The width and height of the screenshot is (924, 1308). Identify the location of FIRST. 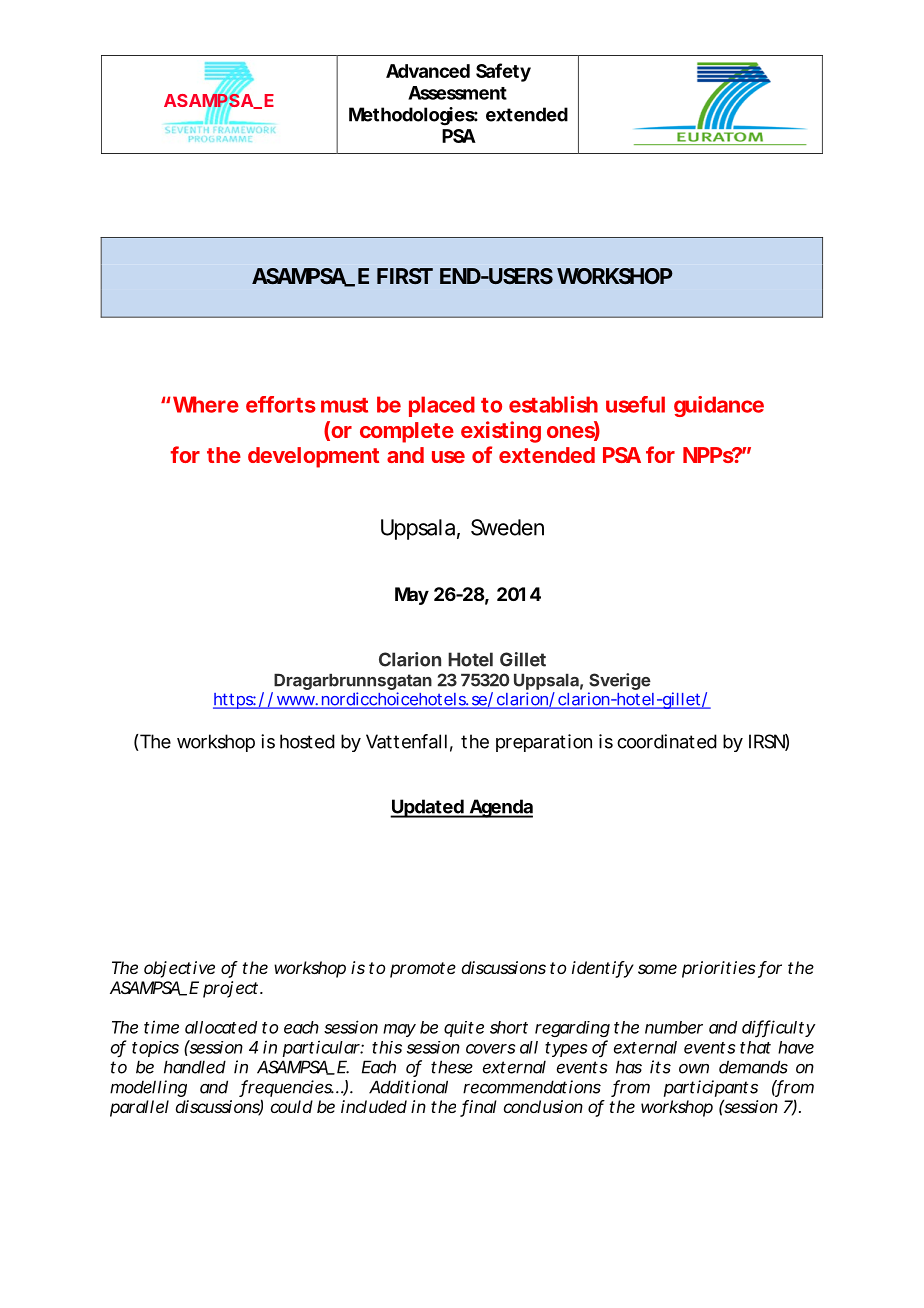
(404, 276).
